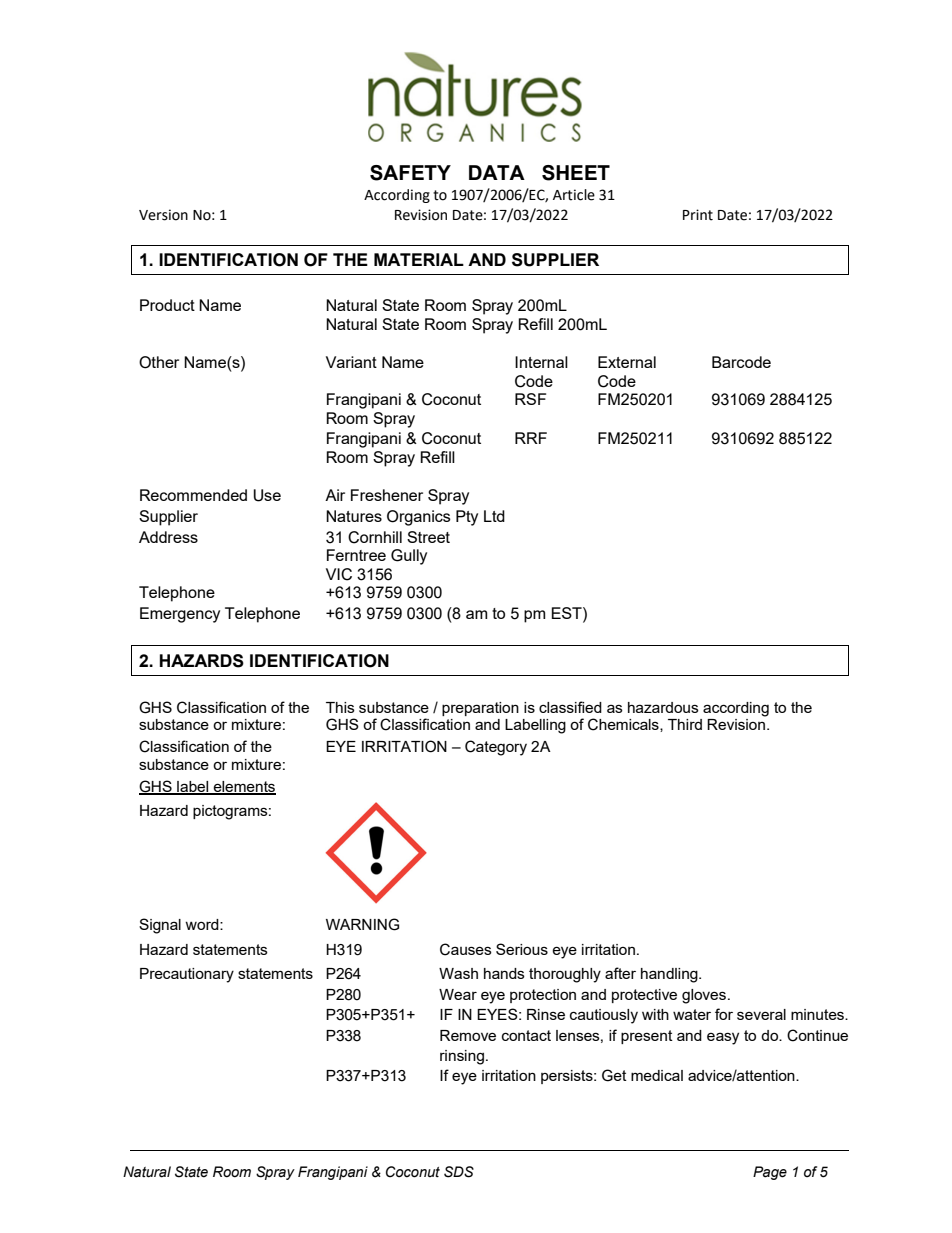  I want to click on Category, so click(496, 748).
